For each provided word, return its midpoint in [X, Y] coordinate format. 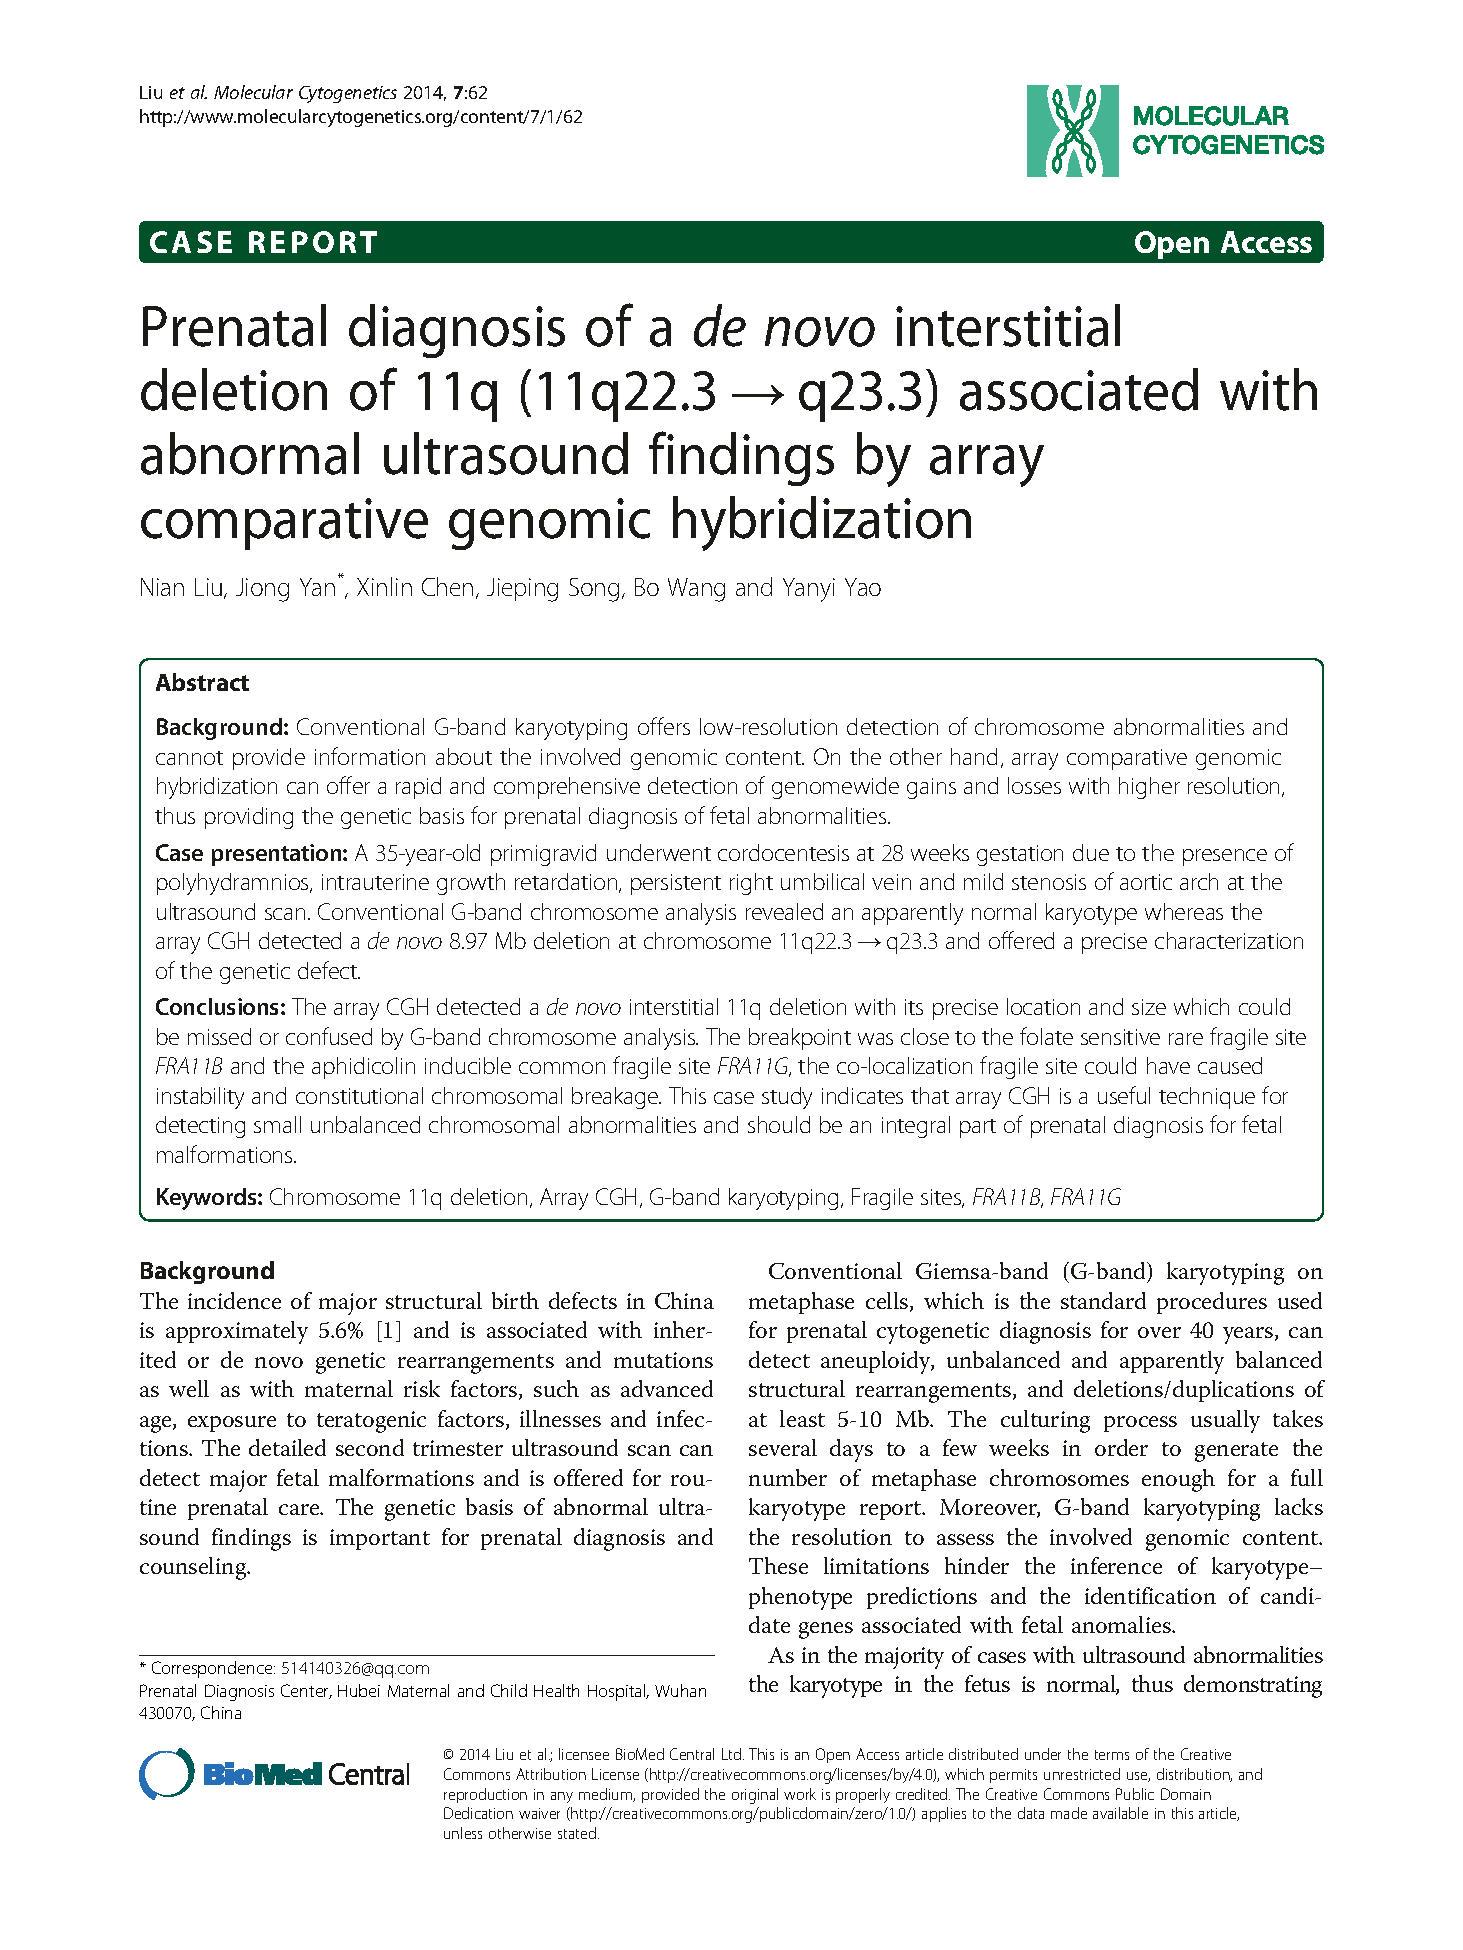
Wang [696, 590]
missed [219, 1036]
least [802, 1418]
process [1140, 1424]
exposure [232, 1424]
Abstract [202, 682]
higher [1149, 788]
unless [463, 1833]
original [755, 1796]
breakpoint [800, 1039]
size [1149, 1007]
